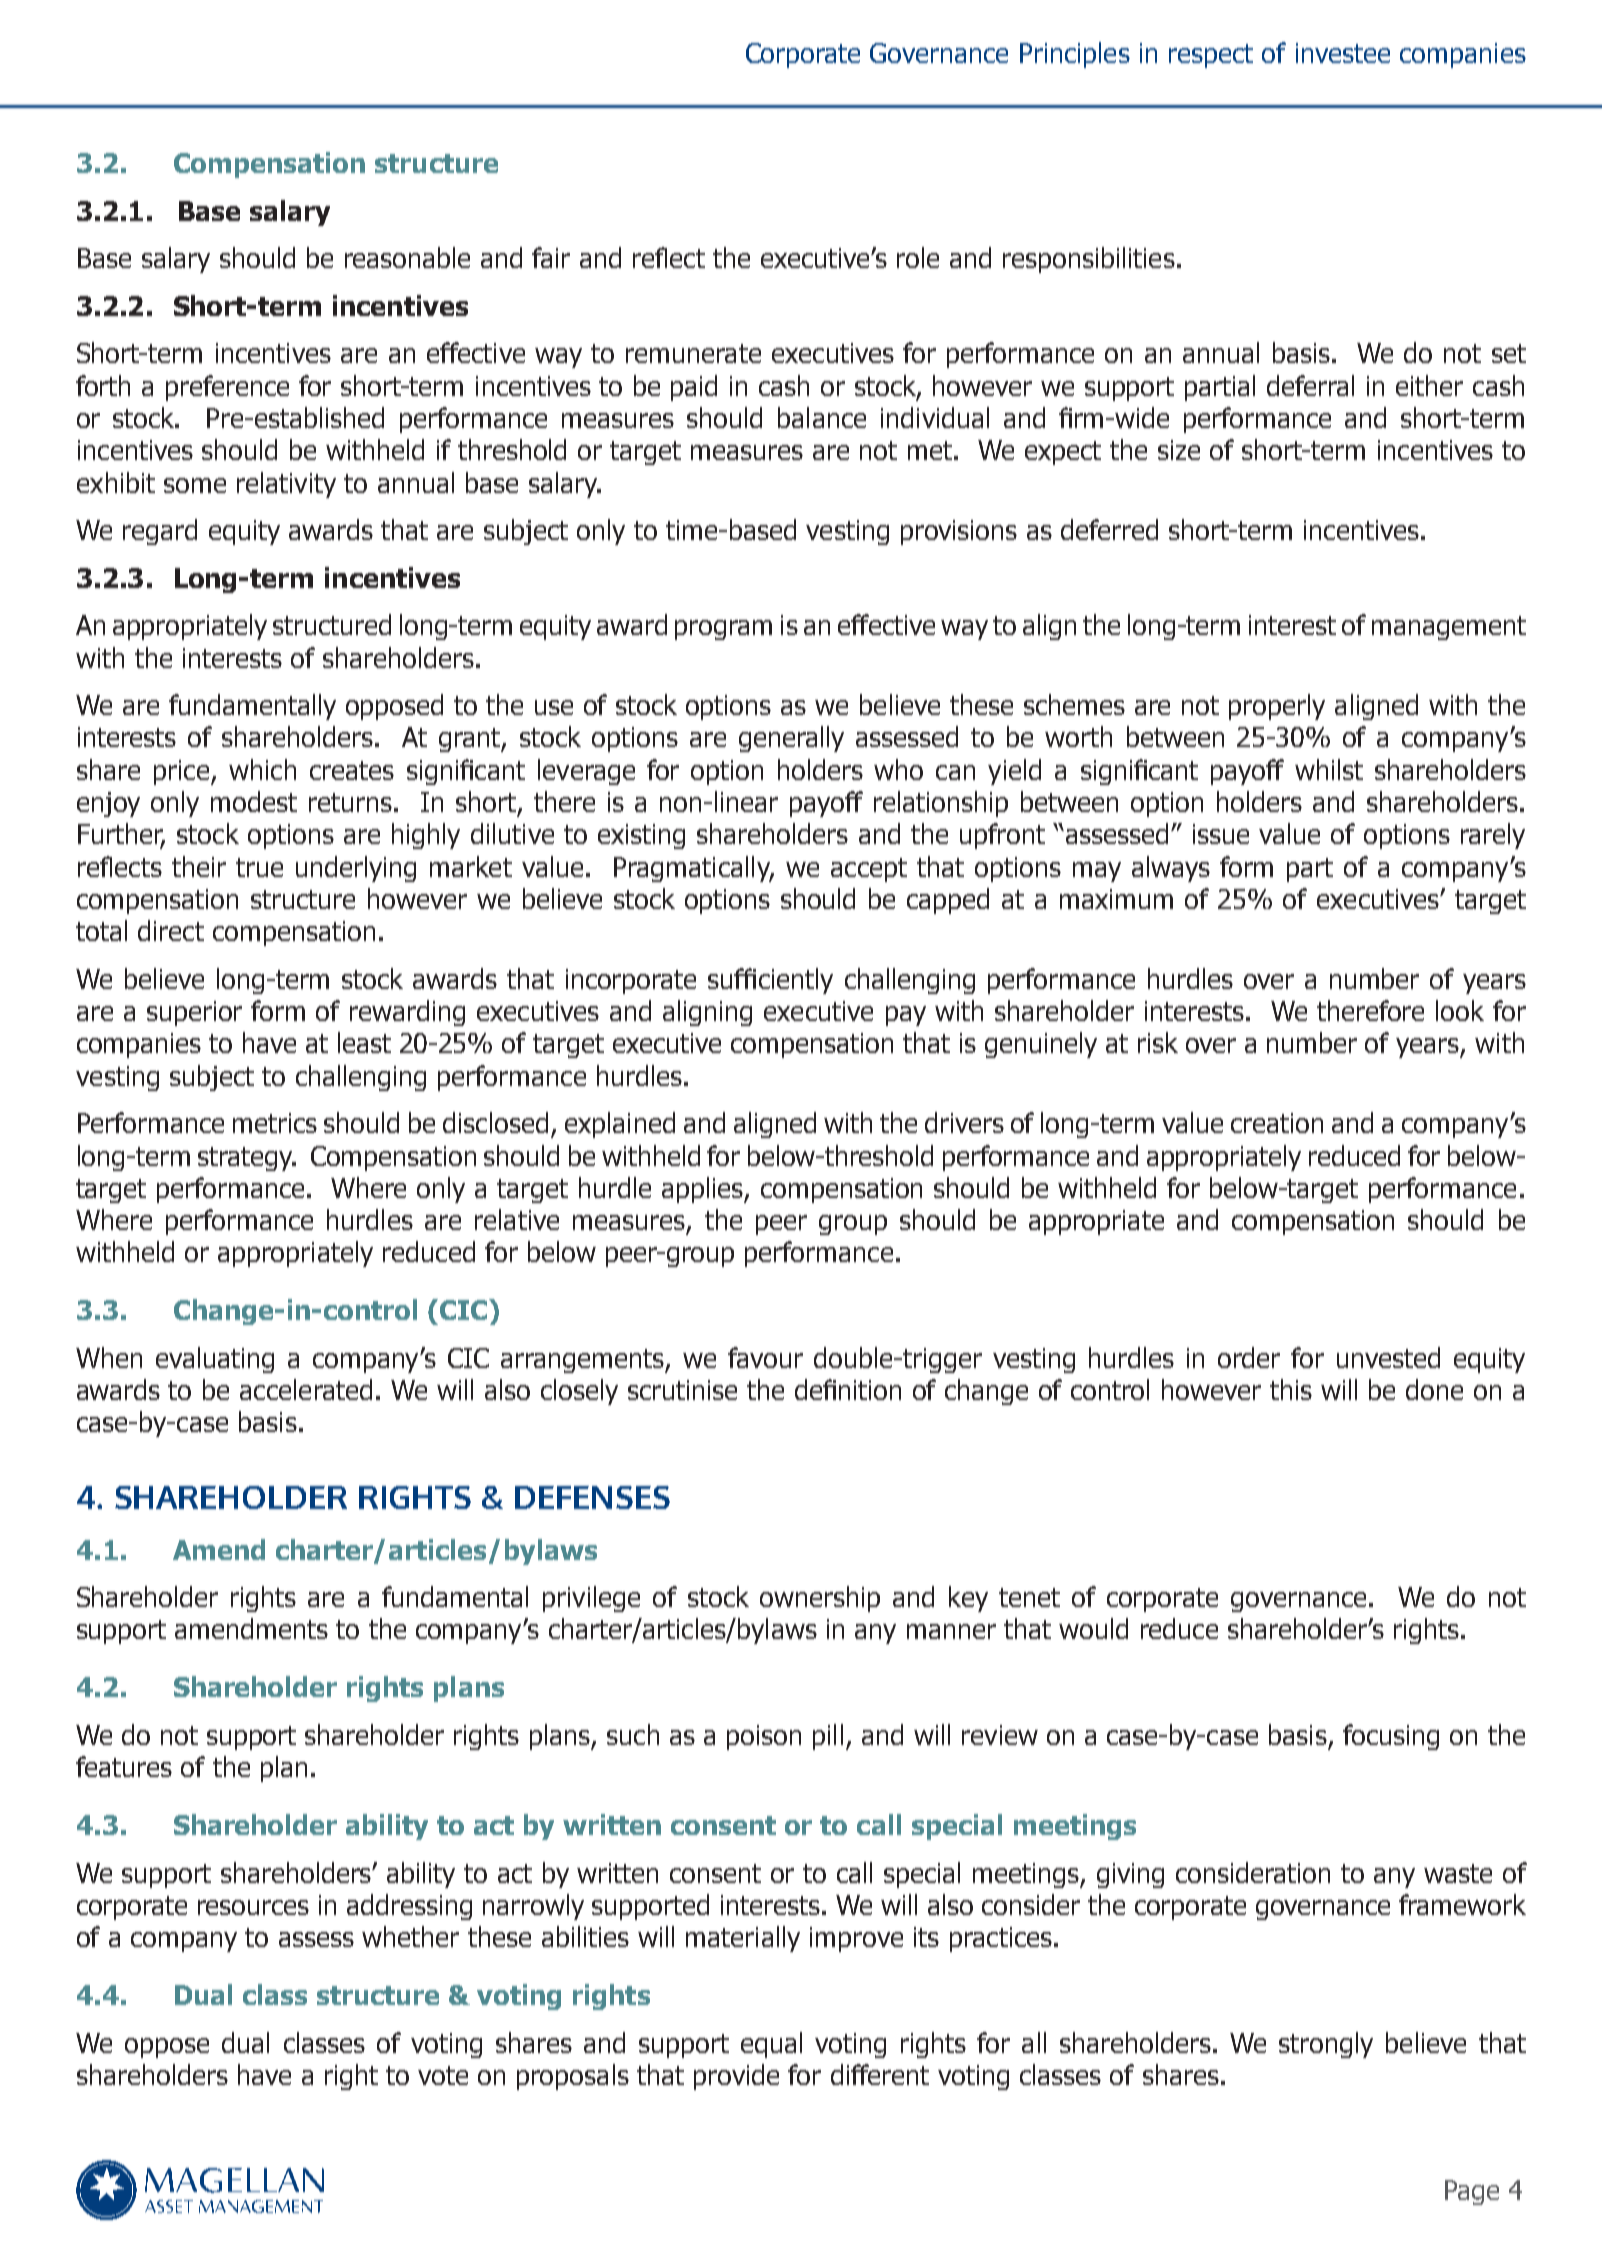  What do you see at coordinates (1211, 56) in the image?
I see `respect` at bounding box center [1211, 56].
